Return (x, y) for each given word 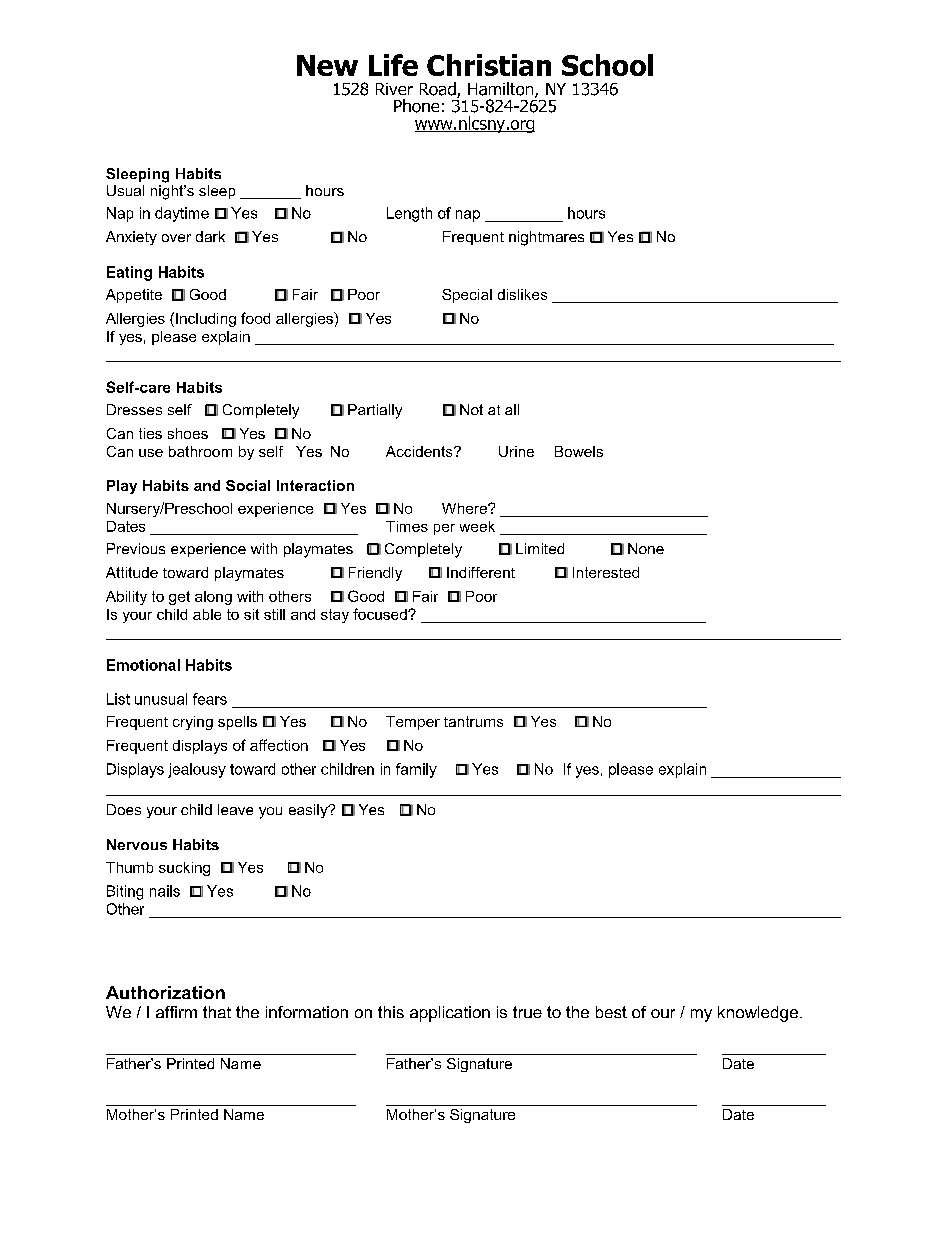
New (327, 65)
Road (439, 90)
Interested (606, 572)
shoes (188, 433)
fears (210, 699)
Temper (413, 723)
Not (471, 409)
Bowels (579, 451)
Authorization (165, 992)
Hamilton (502, 90)
